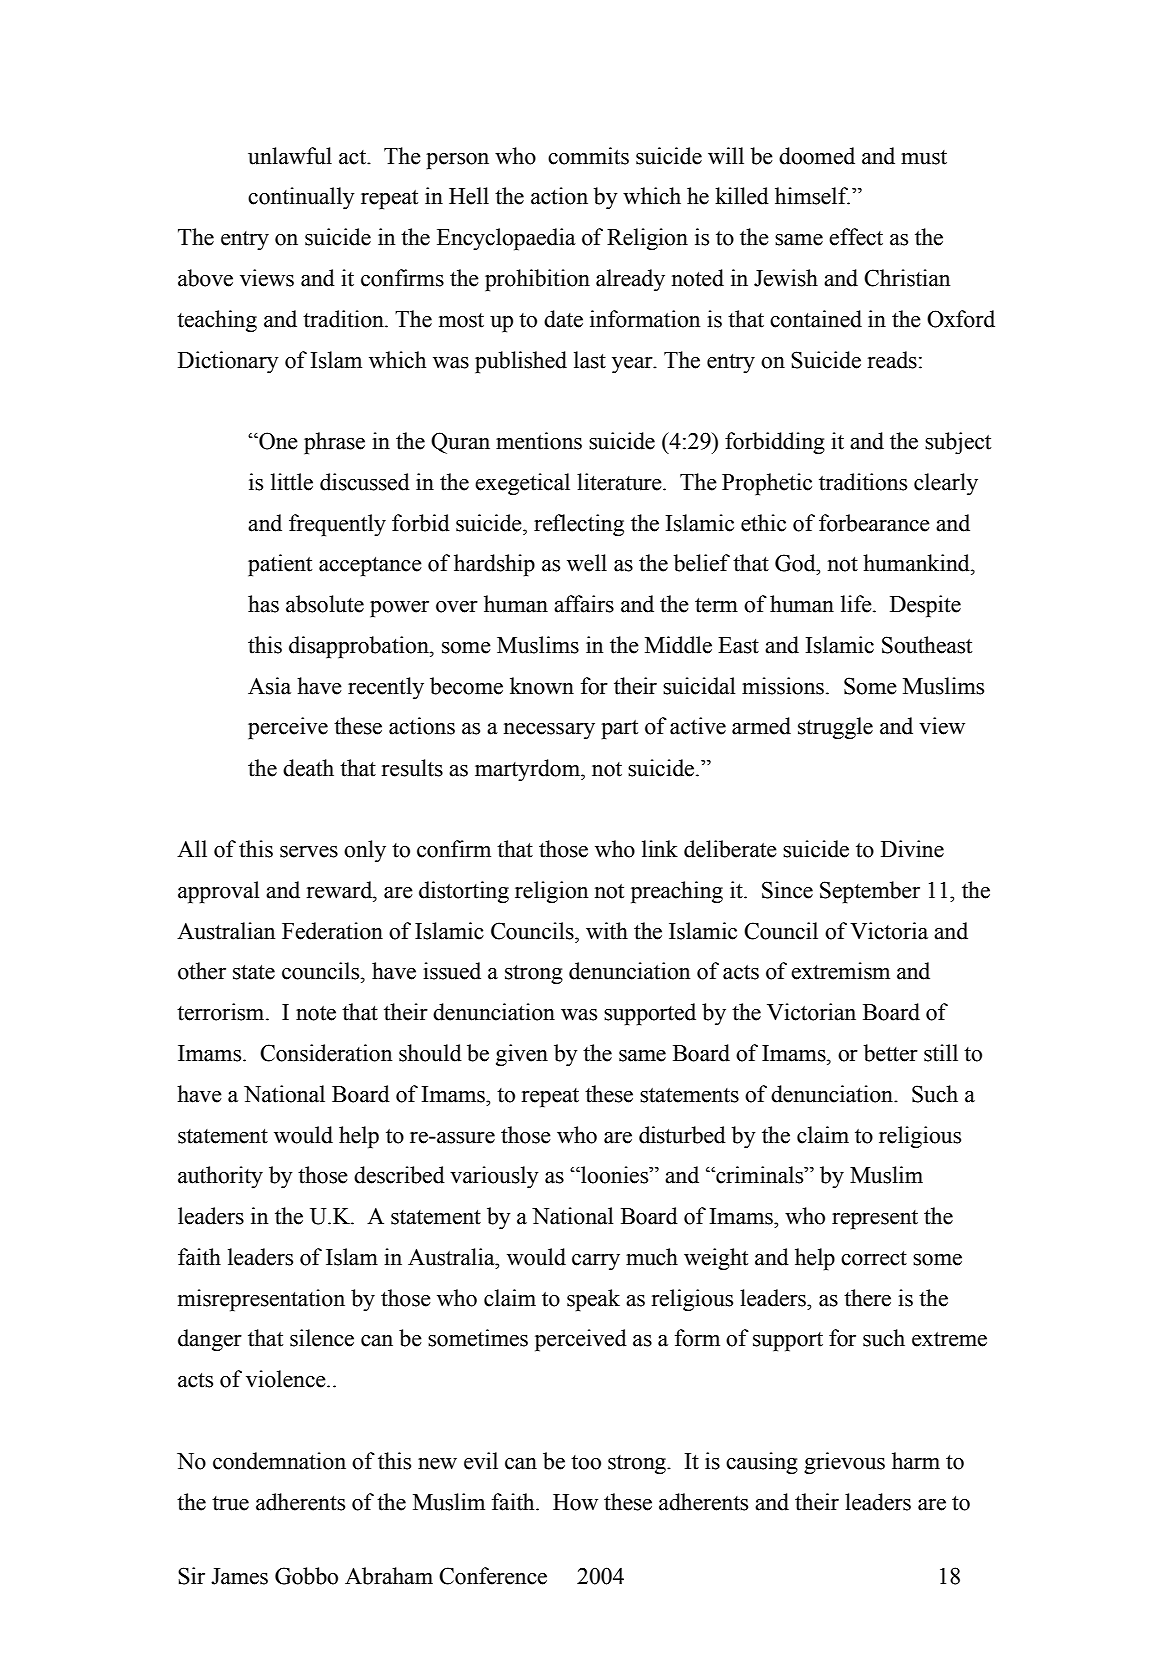 The image size is (1172, 1659). I want to click on patient, so click(280, 565).
